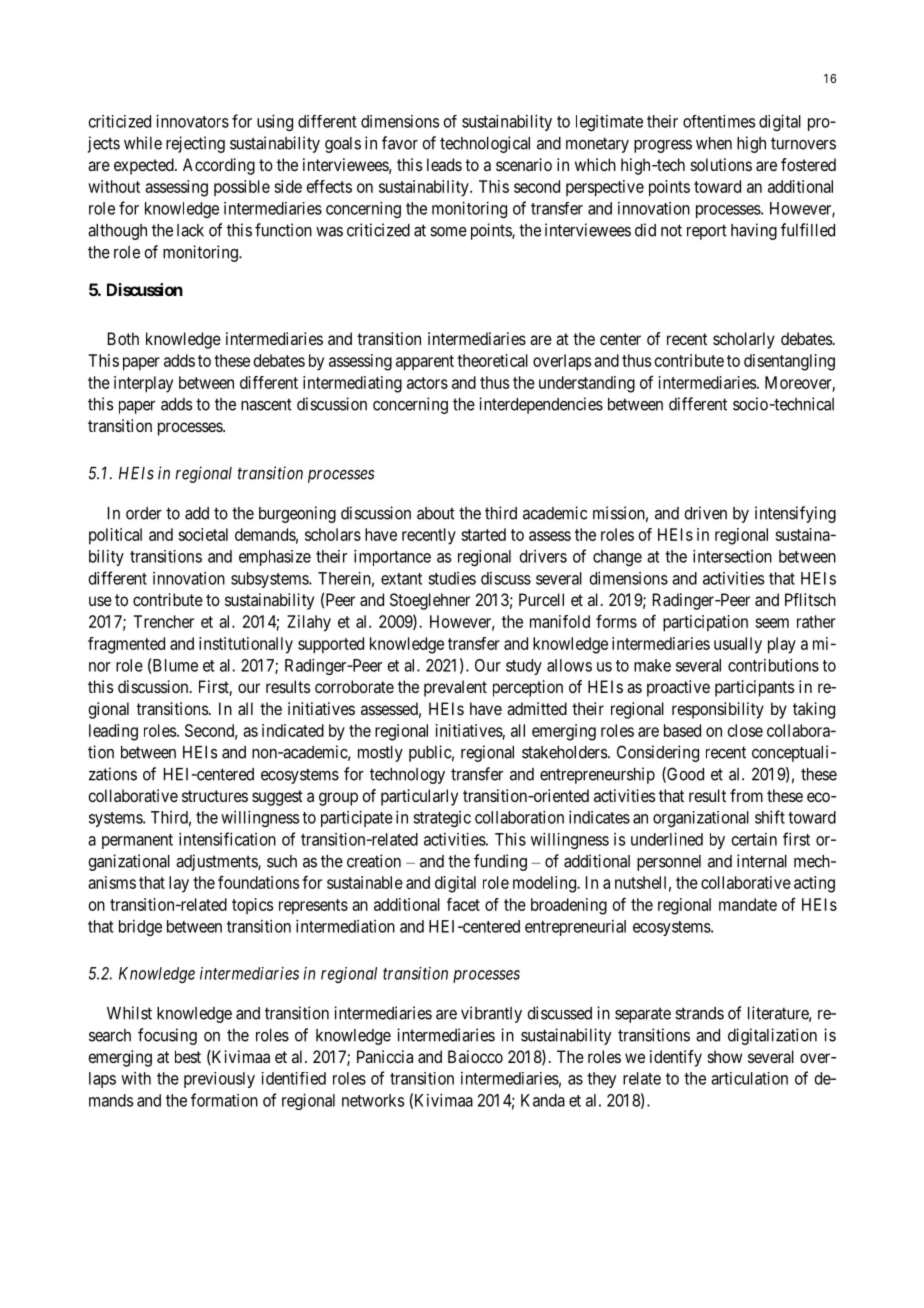 This screenshot has width=924, height=1308. I want to click on seem, so click(772, 623).
